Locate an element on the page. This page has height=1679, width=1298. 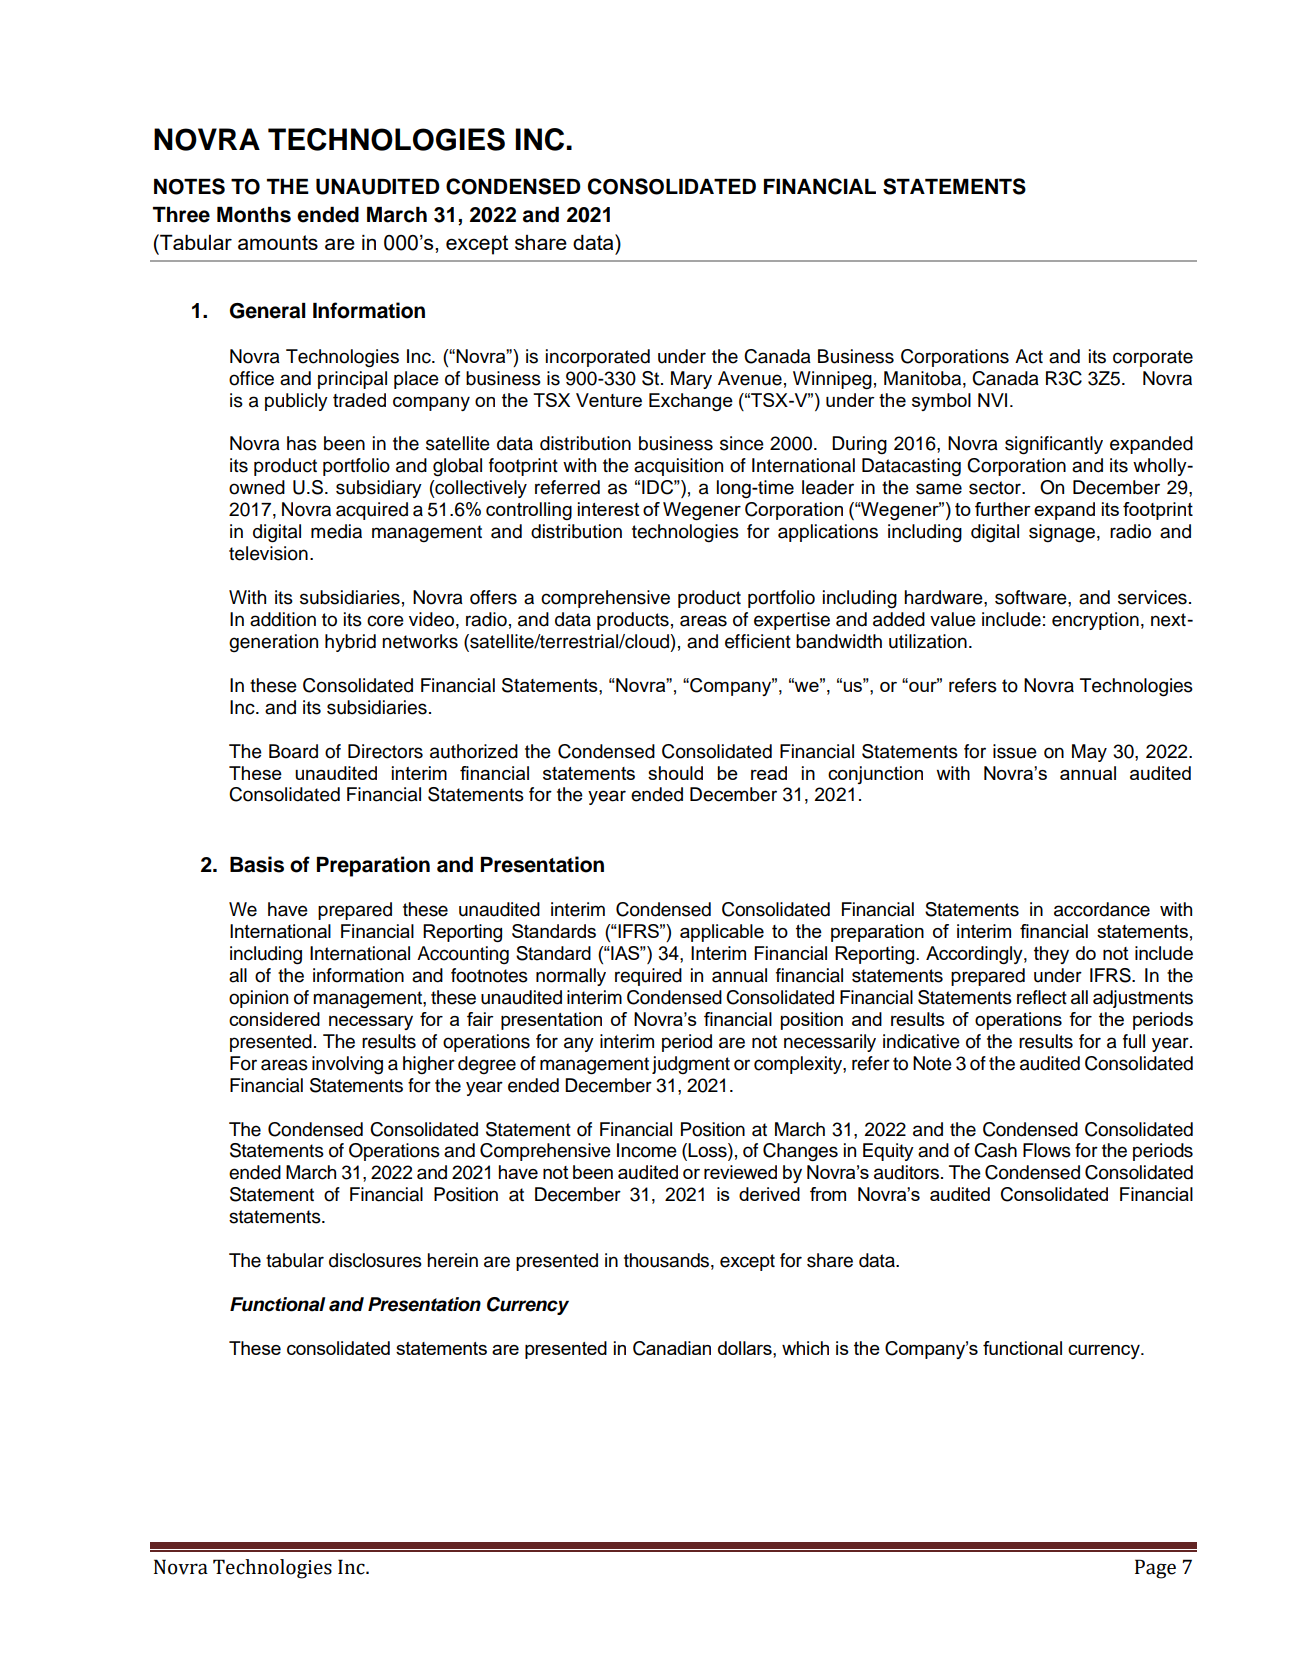
Income is located at coordinates (647, 1150).
